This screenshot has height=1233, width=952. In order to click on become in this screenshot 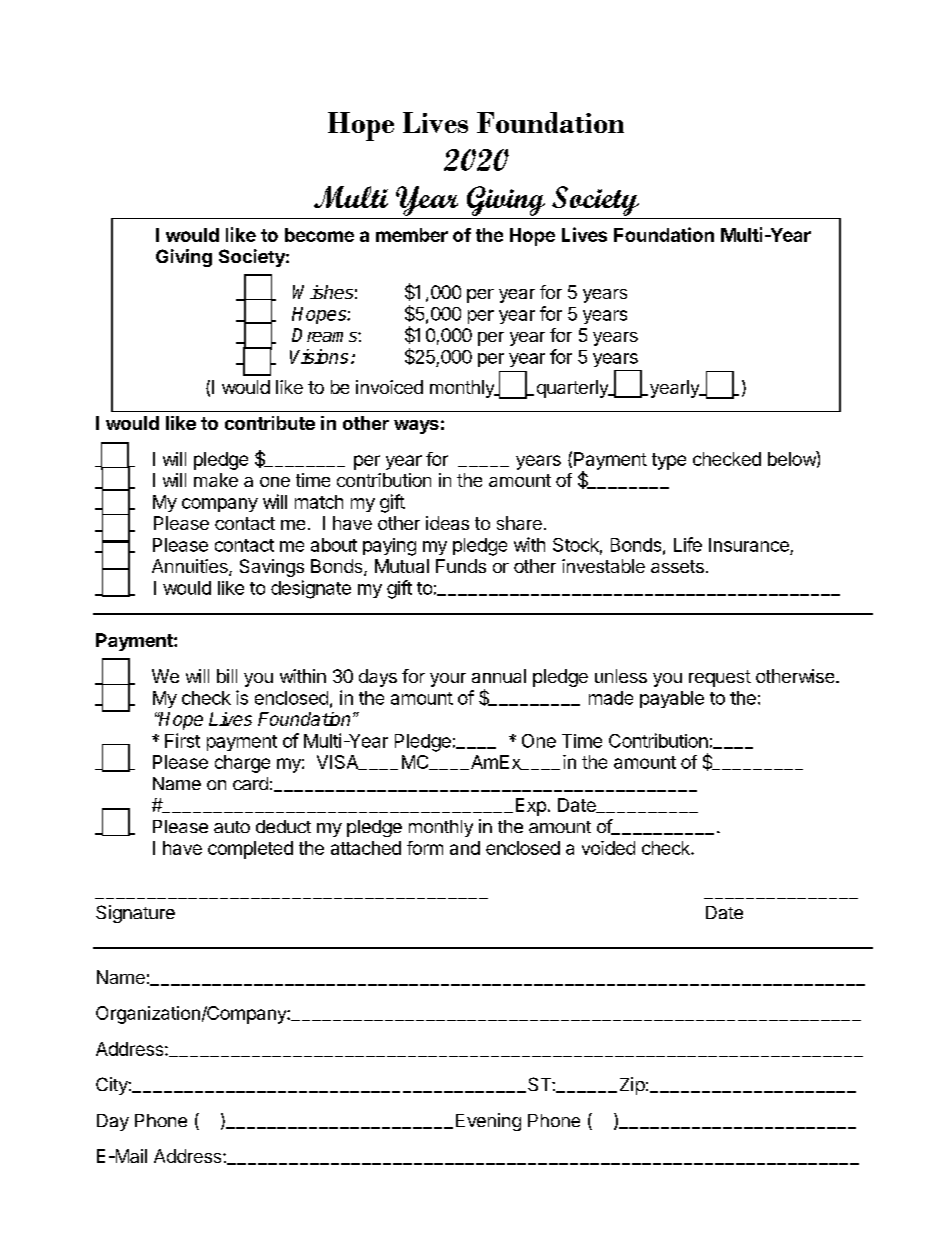, I will do `click(319, 235)`.
